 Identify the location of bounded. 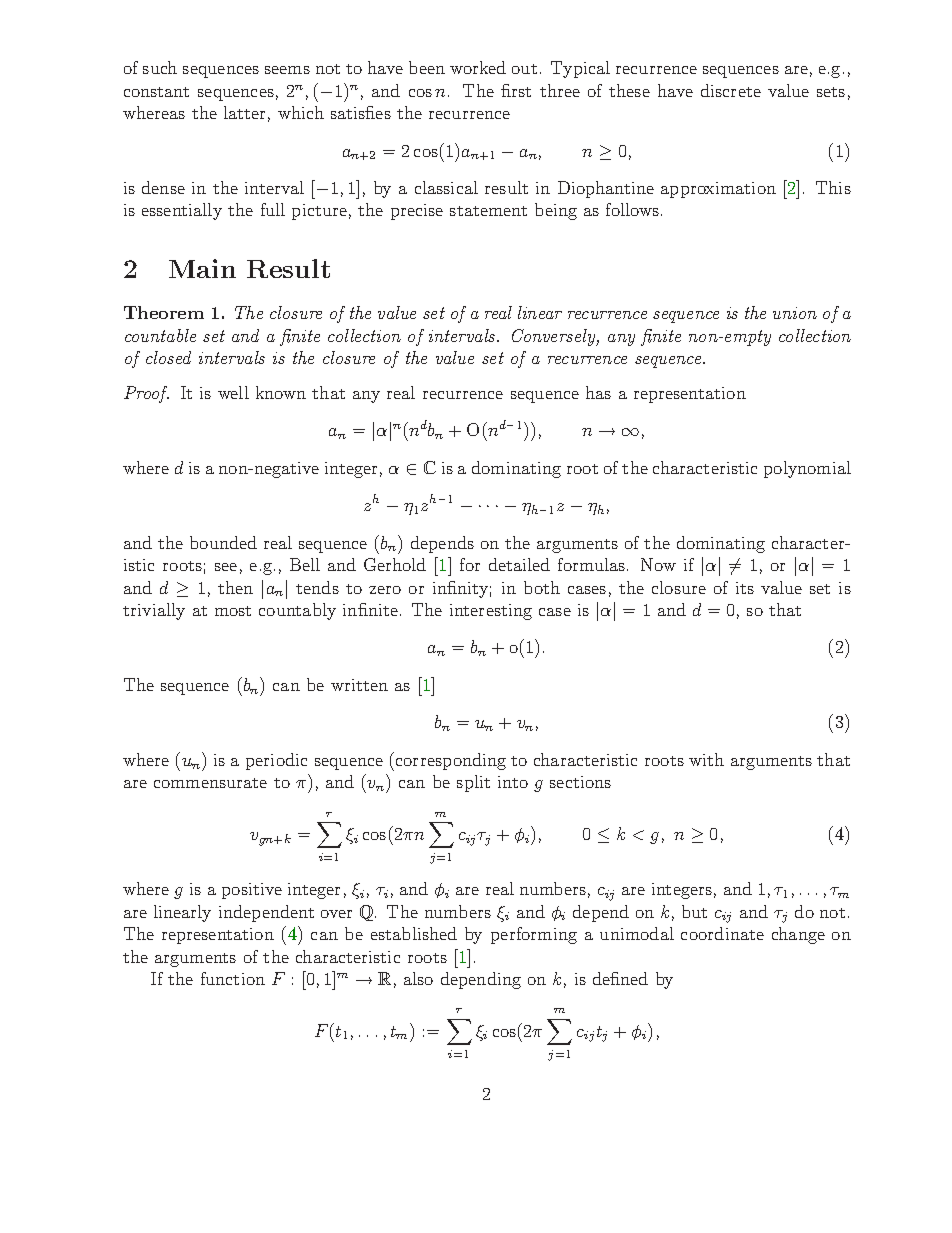
(223, 542).
